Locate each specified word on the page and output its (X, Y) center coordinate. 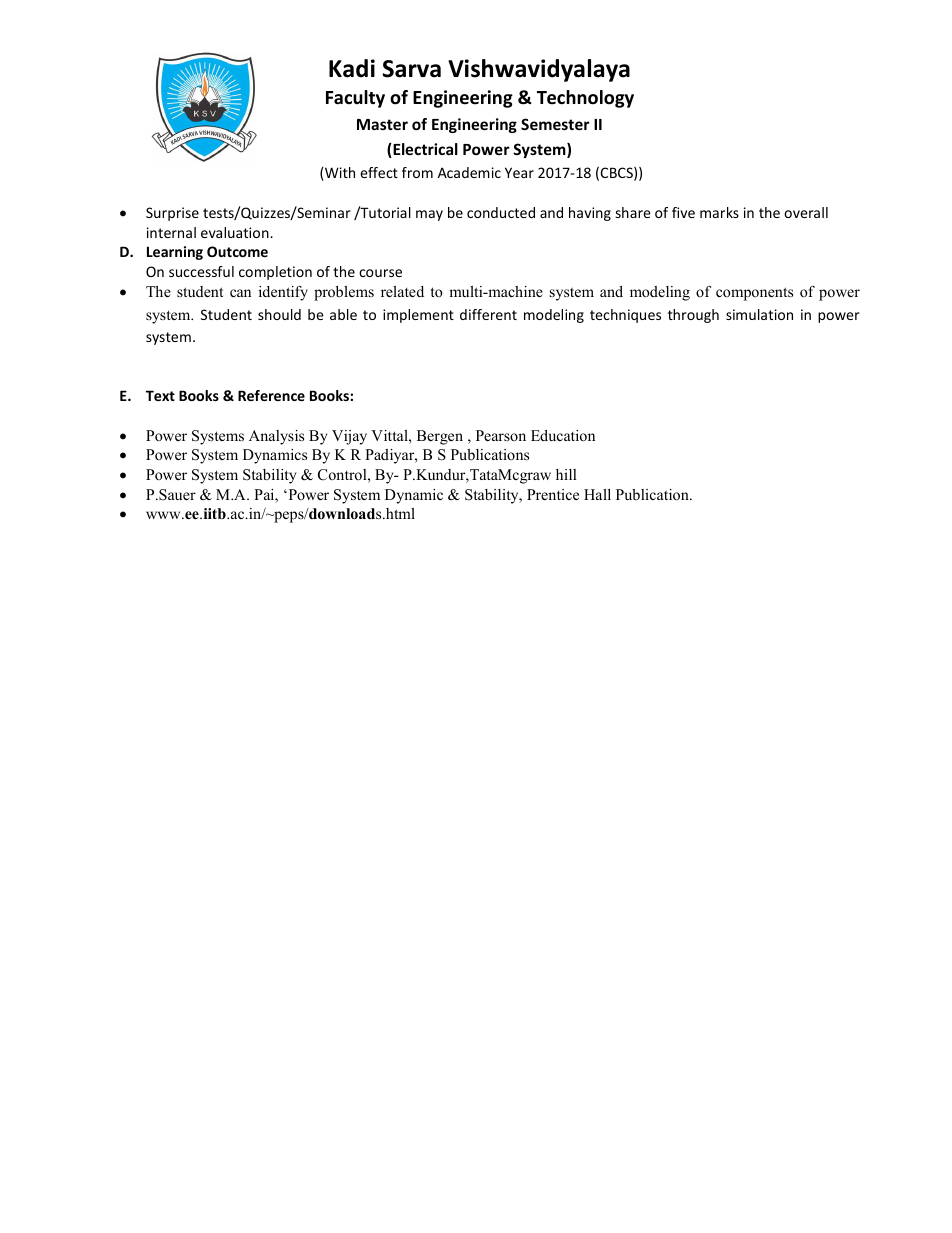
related (402, 291)
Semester (555, 124)
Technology (585, 99)
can (240, 293)
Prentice (553, 494)
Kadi (352, 68)
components (754, 294)
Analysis (276, 437)
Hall (597, 494)
